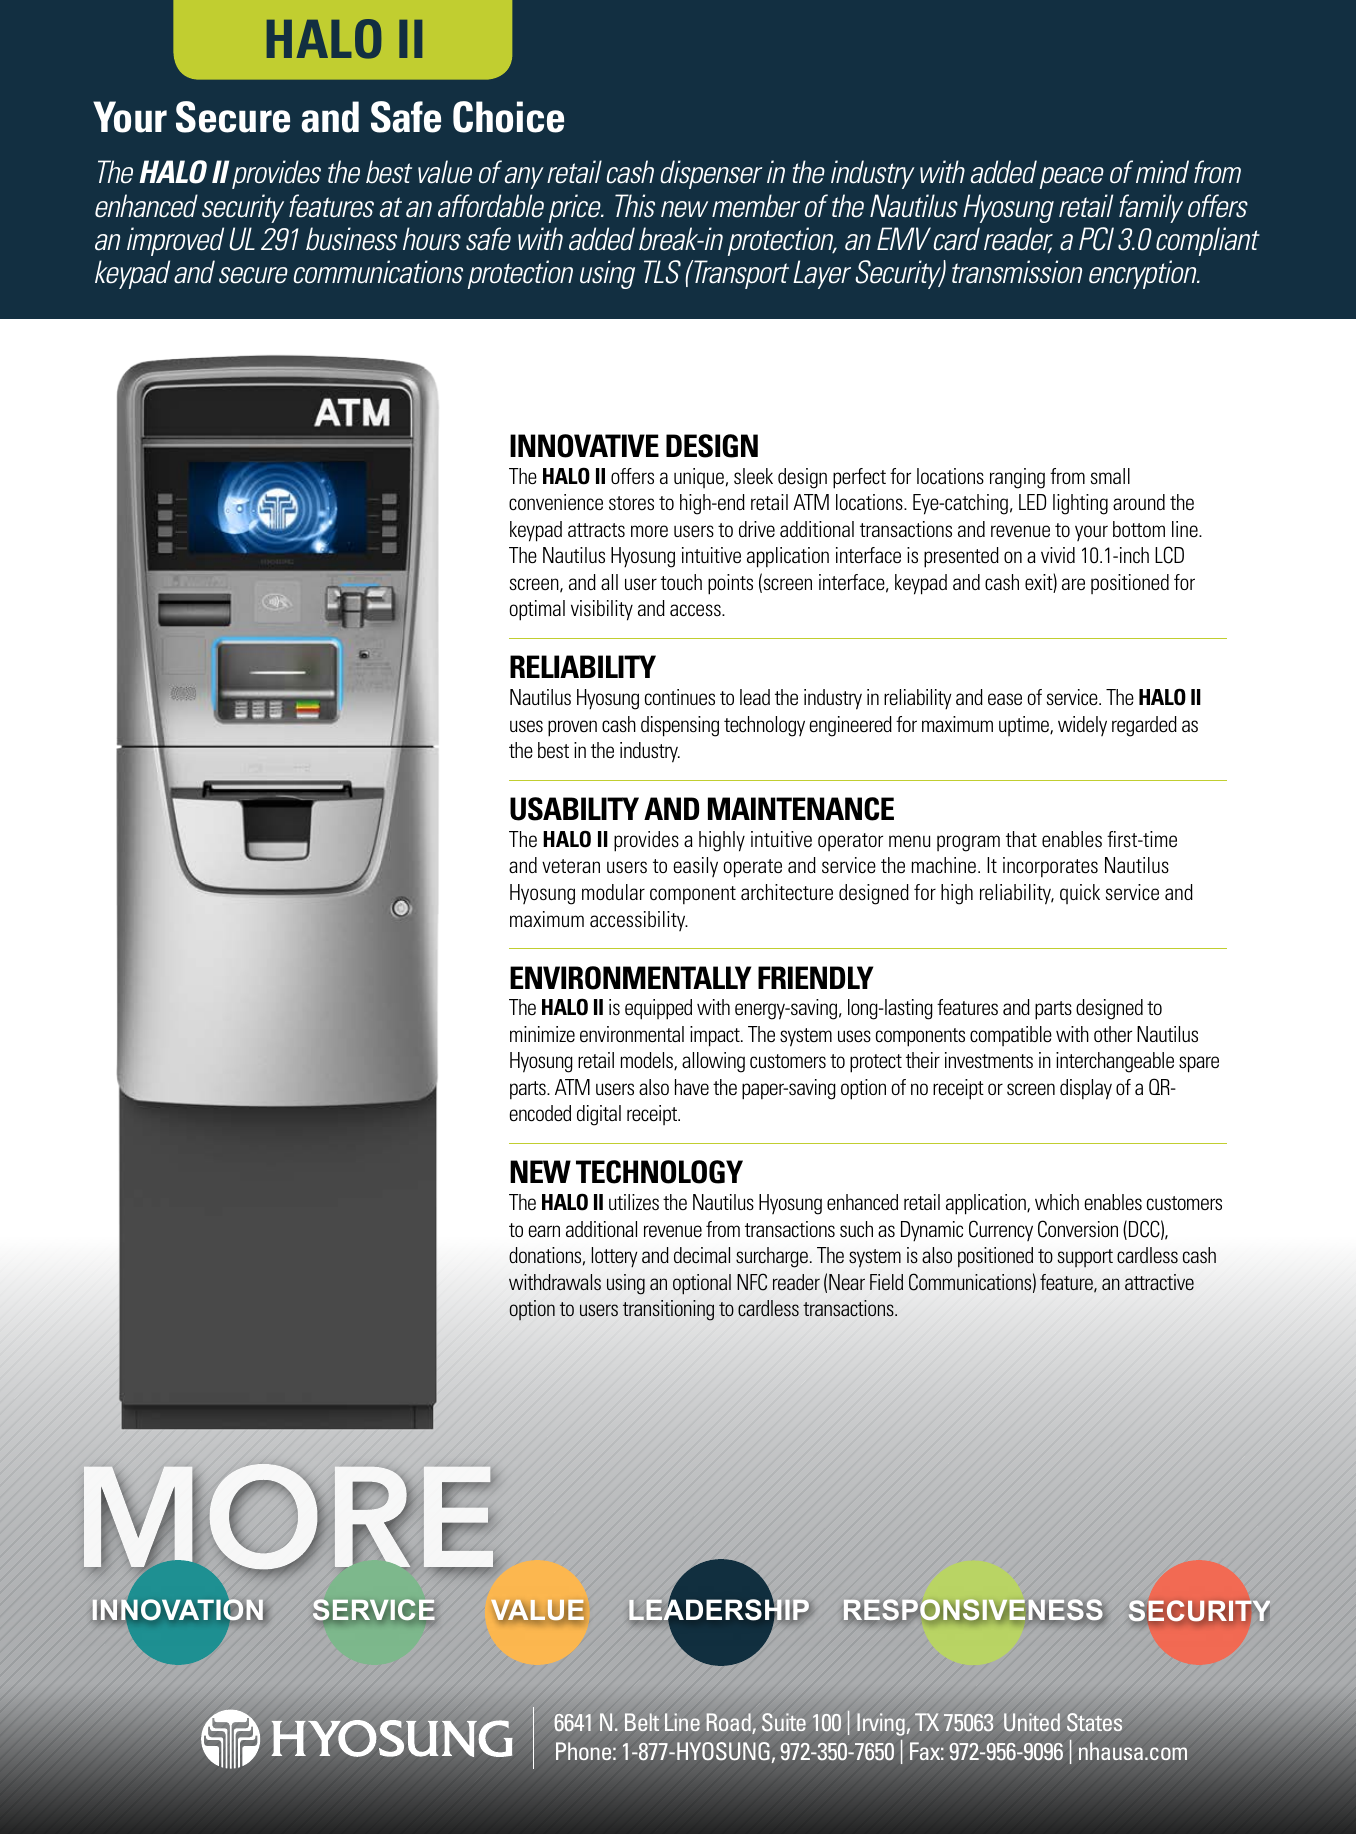  Describe the element at coordinates (556, 502) in the document. I see `convenience` at that location.
